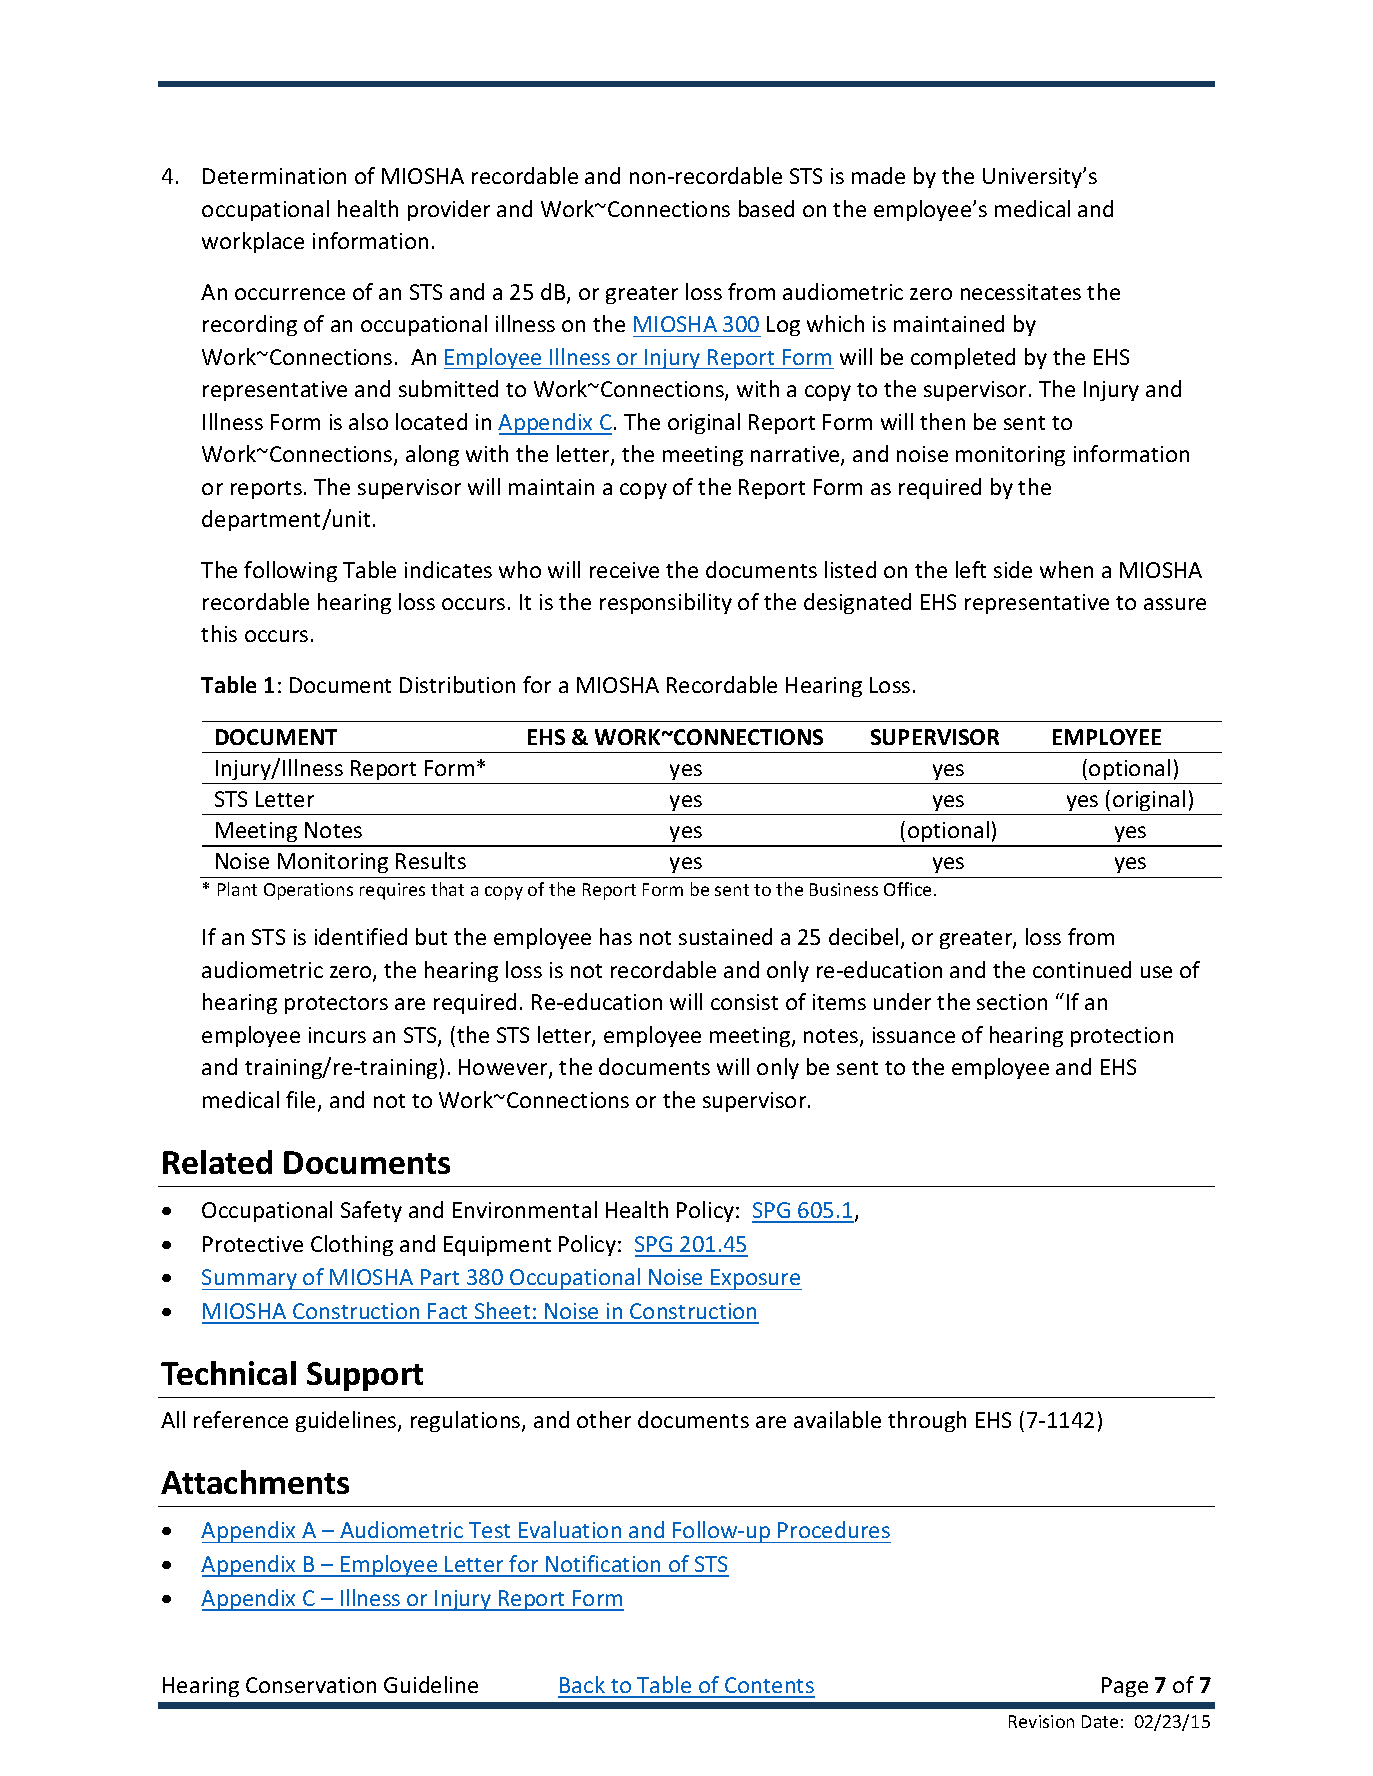 The image size is (1373, 1776). What do you see at coordinates (725, 936) in the screenshot?
I see `sustained` at bounding box center [725, 936].
